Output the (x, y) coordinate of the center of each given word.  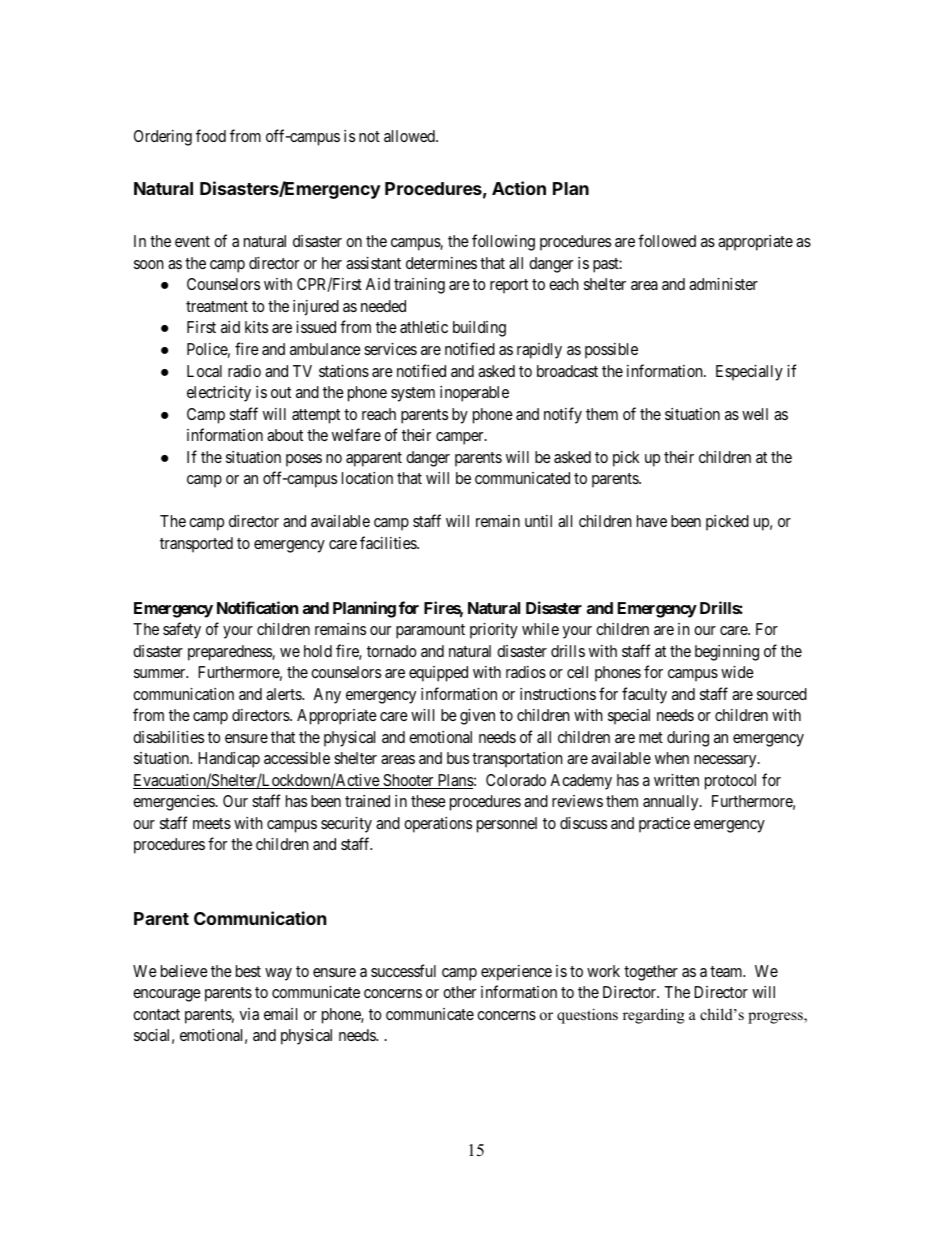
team (727, 971)
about (285, 435)
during (688, 739)
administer (723, 284)
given (477, 717)
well (755, 414)
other (459, 992)
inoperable (474, 394)
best (248, 971)
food (211, 135)
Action (519, 188)
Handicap (229, 760)
